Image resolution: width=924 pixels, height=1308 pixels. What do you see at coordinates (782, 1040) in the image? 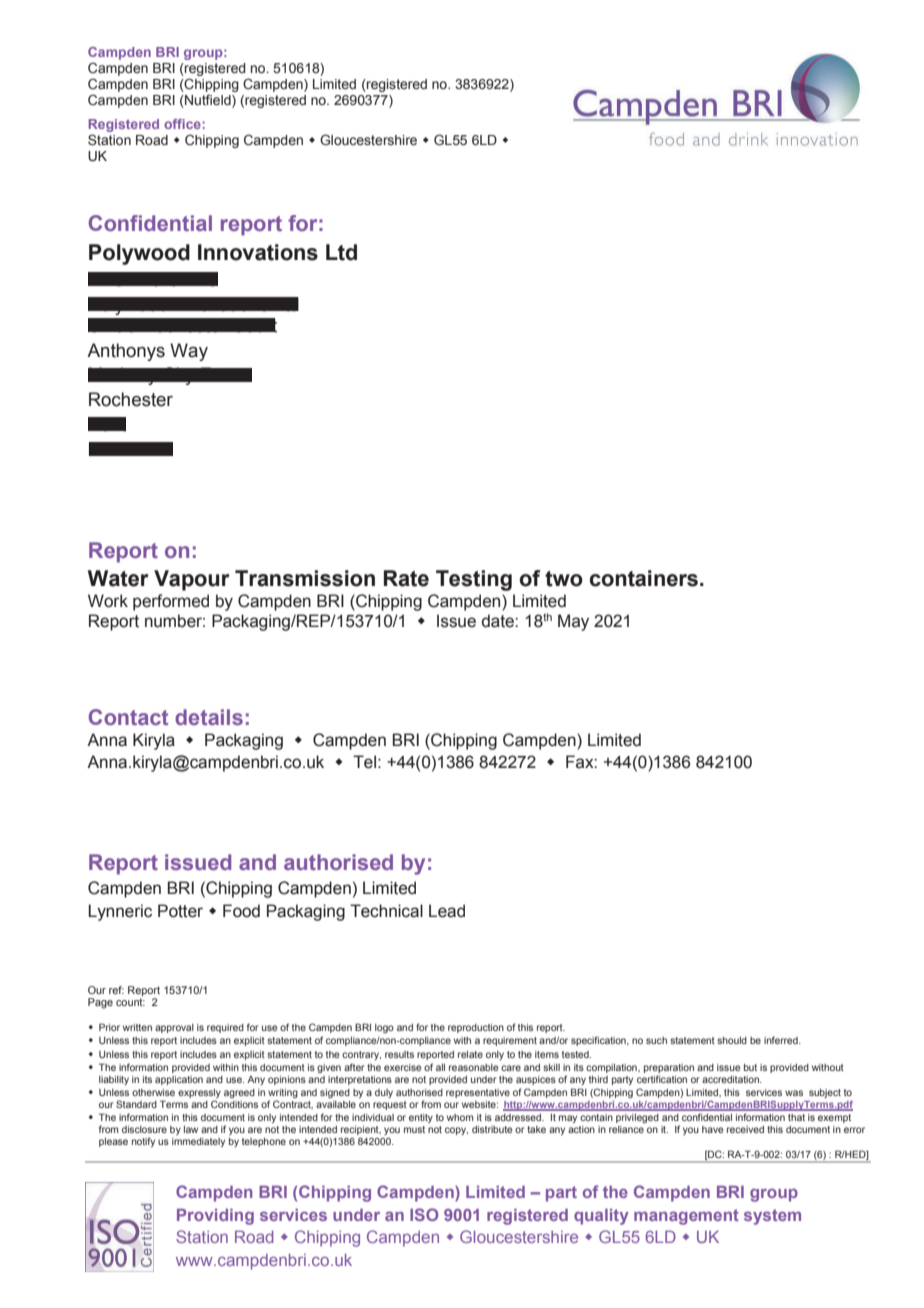
I see `inferred` at bounding box center [782, 1040].
